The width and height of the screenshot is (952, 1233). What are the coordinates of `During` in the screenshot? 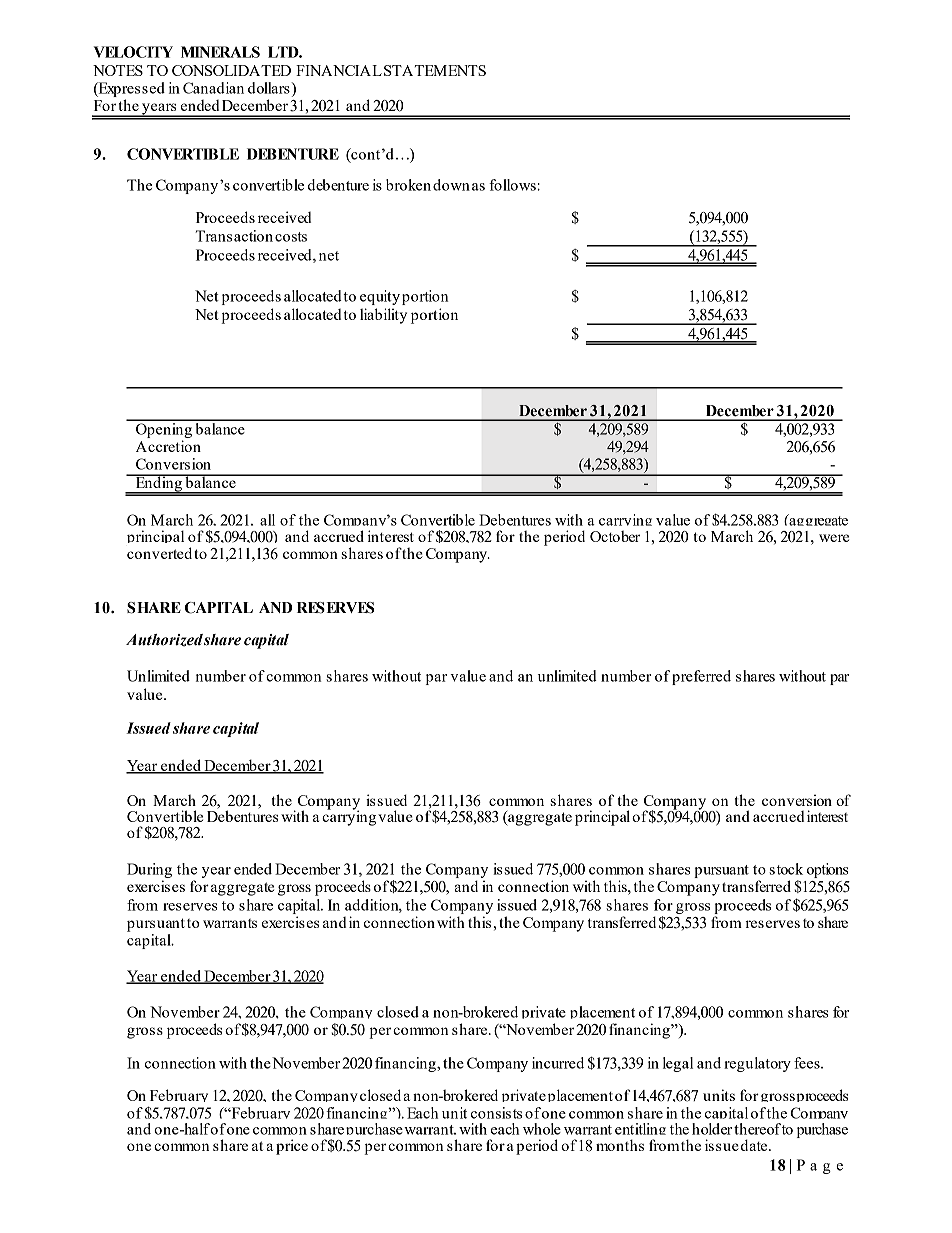 It's located at (149, 870).
